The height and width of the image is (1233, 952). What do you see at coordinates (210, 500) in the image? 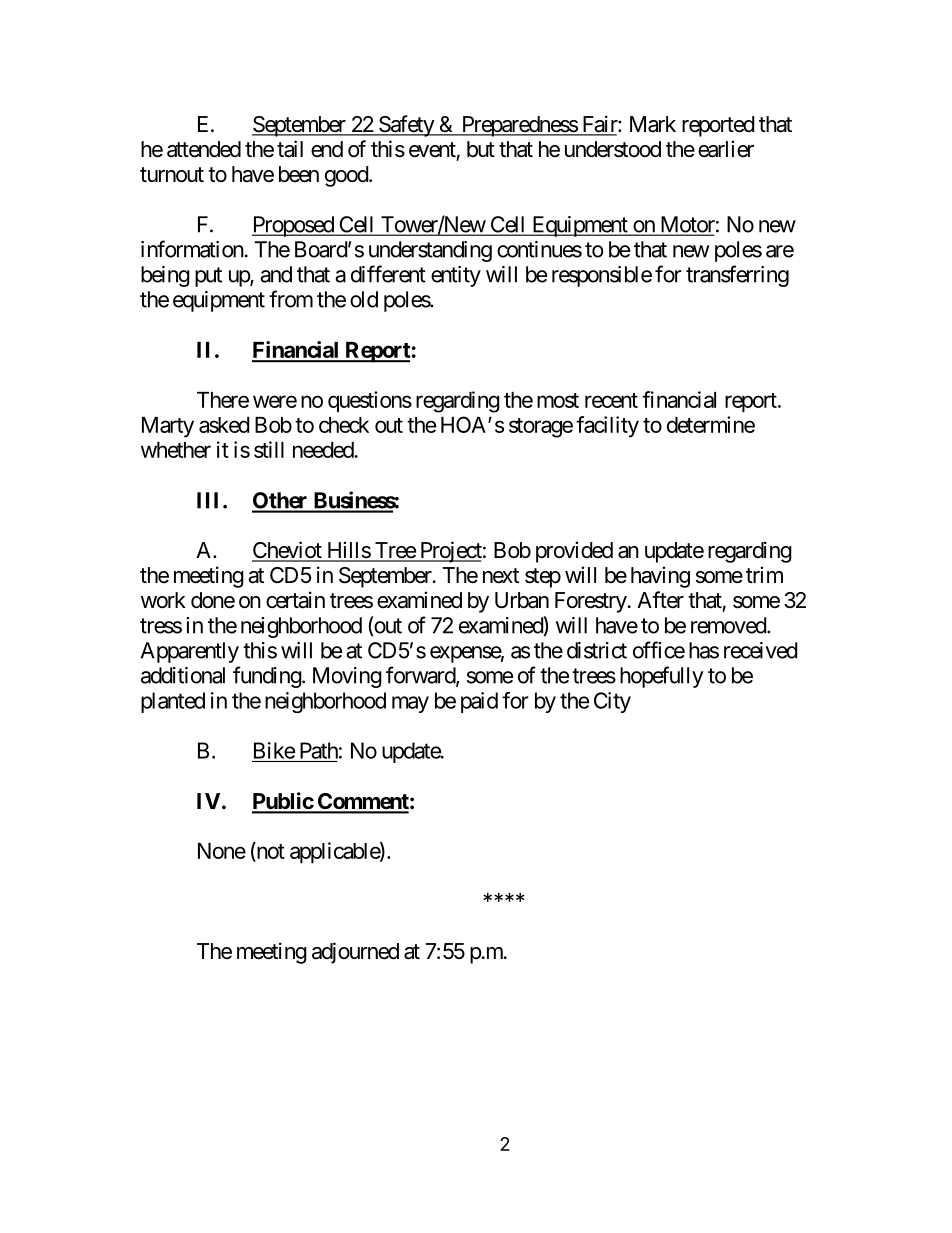
I see `III` at bounding box center [210, 500].
